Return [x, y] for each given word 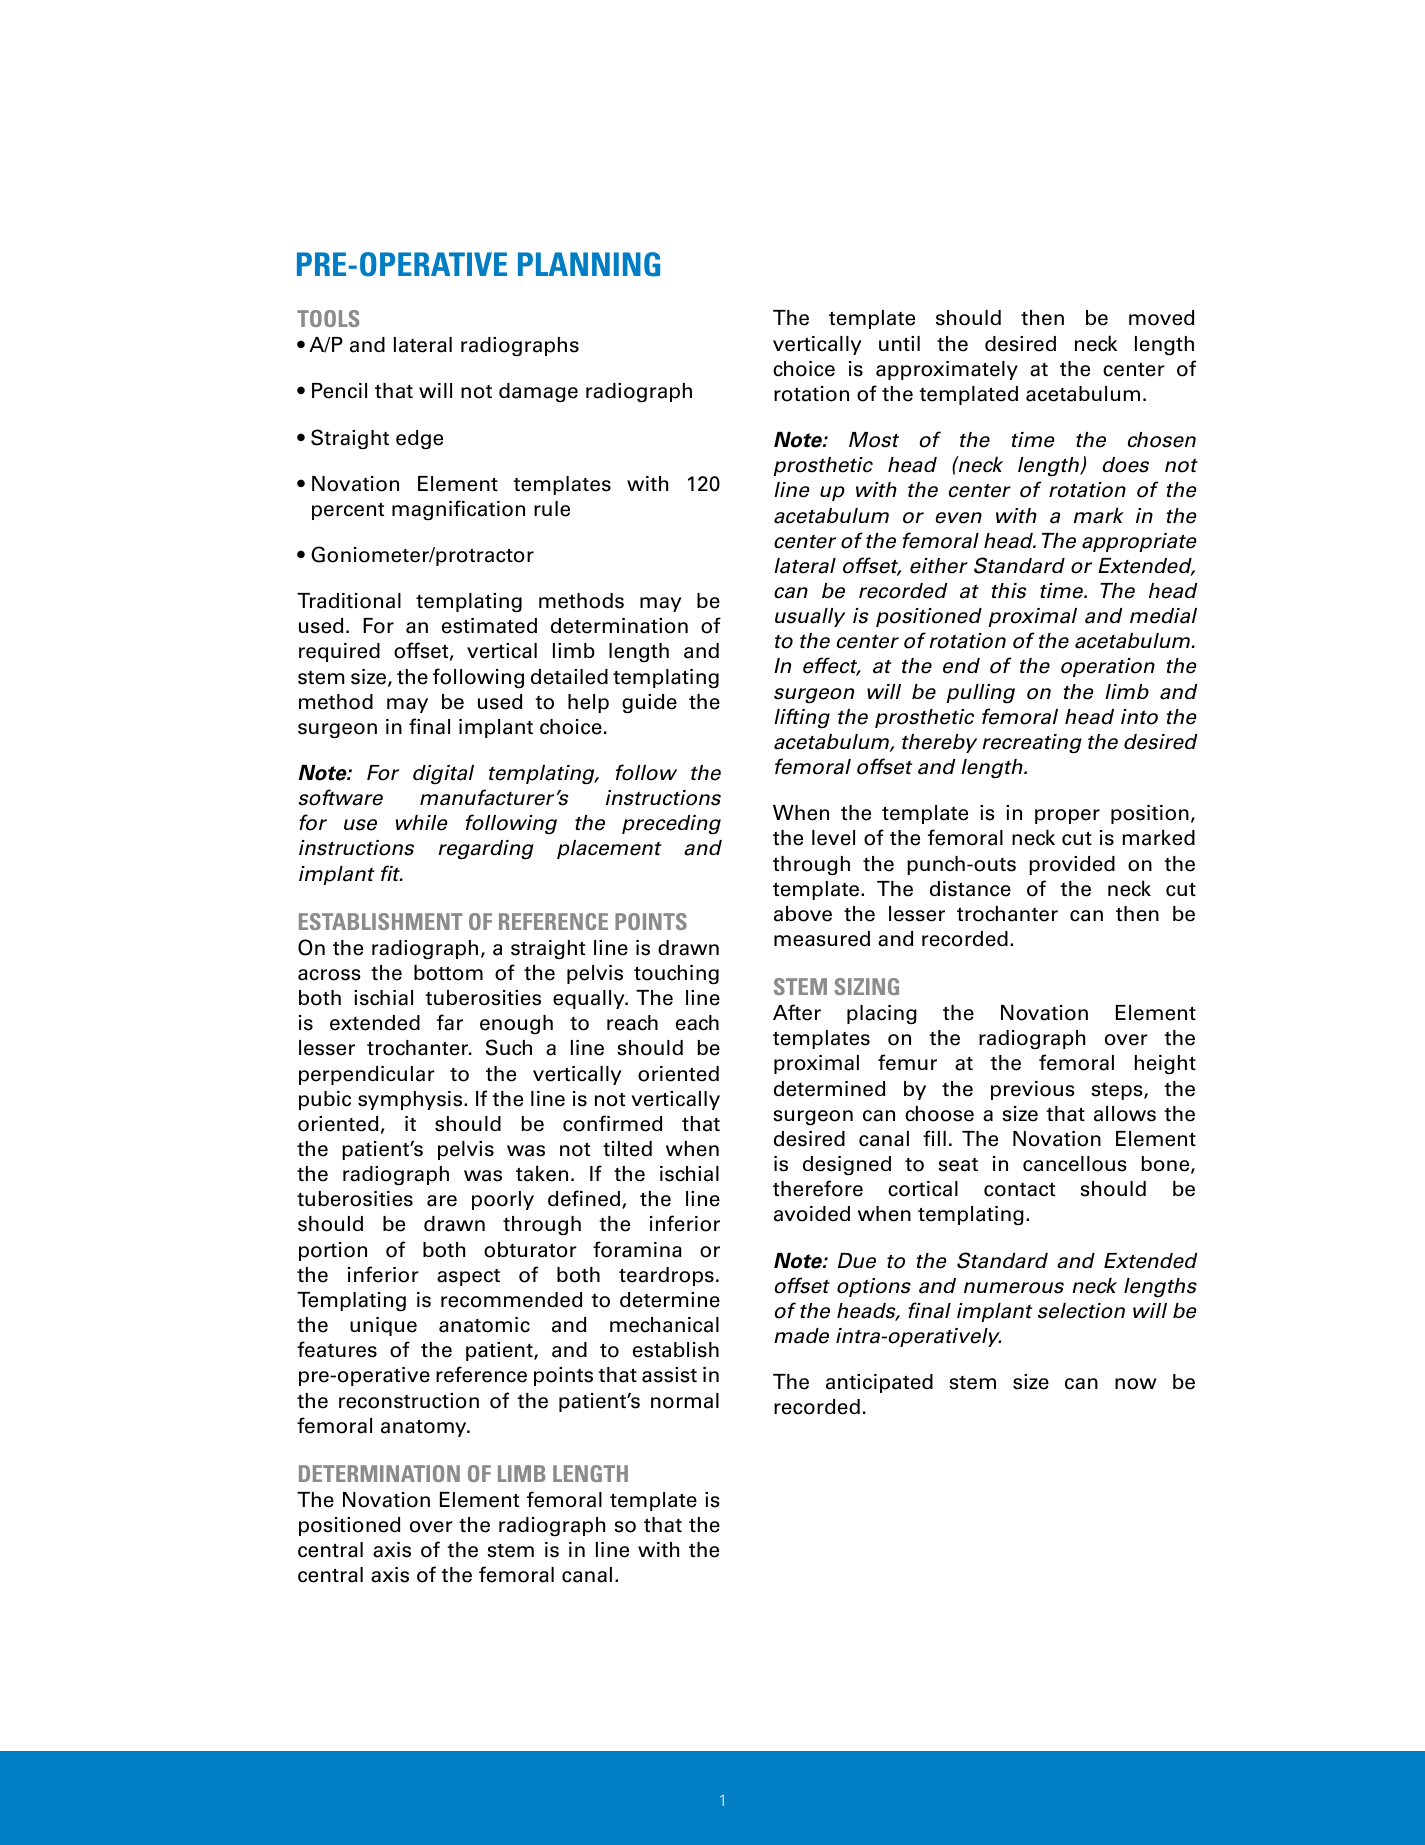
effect [831, 666]
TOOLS [328, 318]
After [797, 1012]
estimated [489, 626]
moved [1161, 318]
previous [1033, 1090]
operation [1108, 667]
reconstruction [409, 1401]
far [450, 1022]
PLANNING [589, 264]
